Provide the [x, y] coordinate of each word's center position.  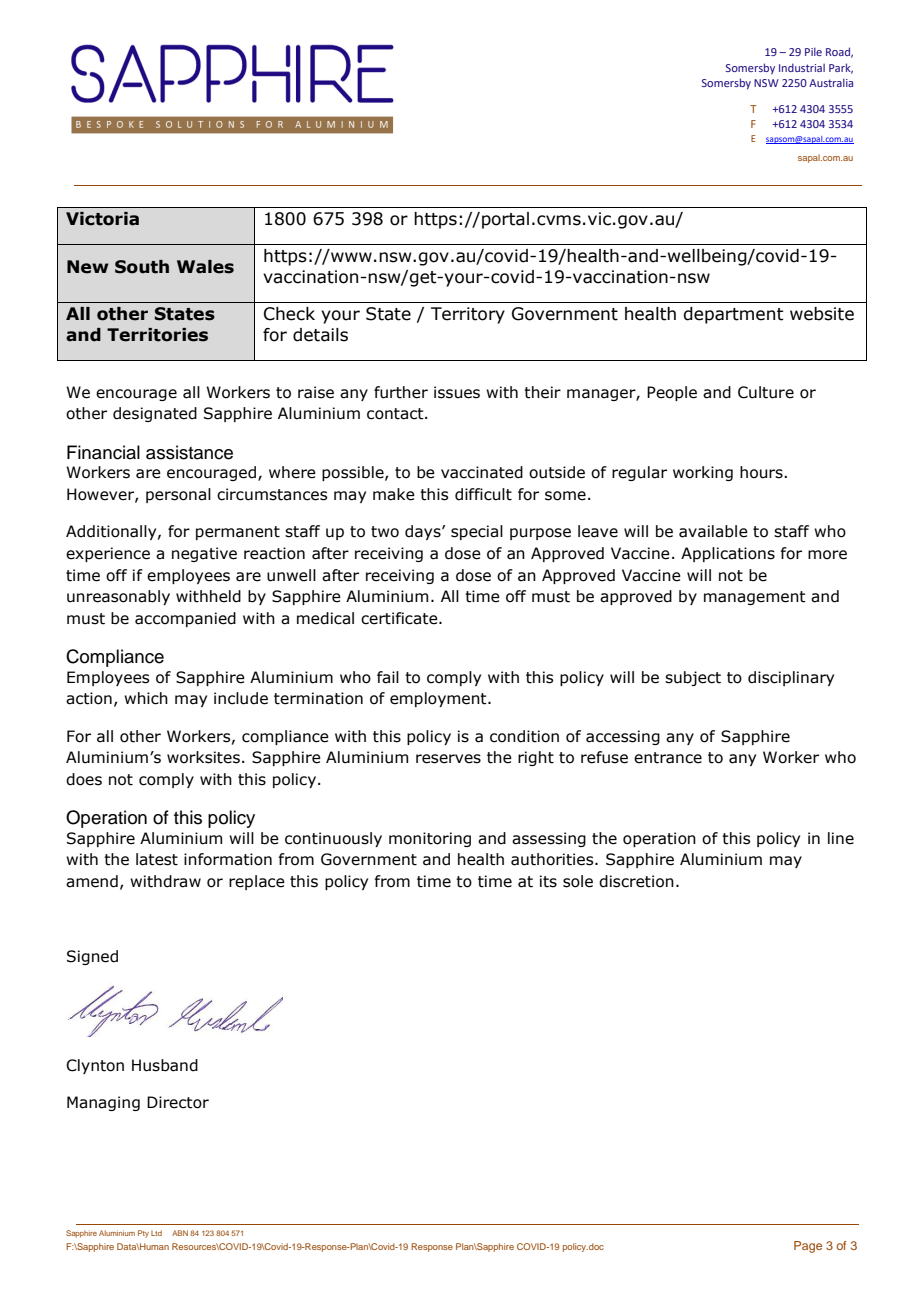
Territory [468, 315]
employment [439, 699]
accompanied [185, 619]
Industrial [802, 67]
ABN [180, 1233]
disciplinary [791, 678]
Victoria [102, 219]
